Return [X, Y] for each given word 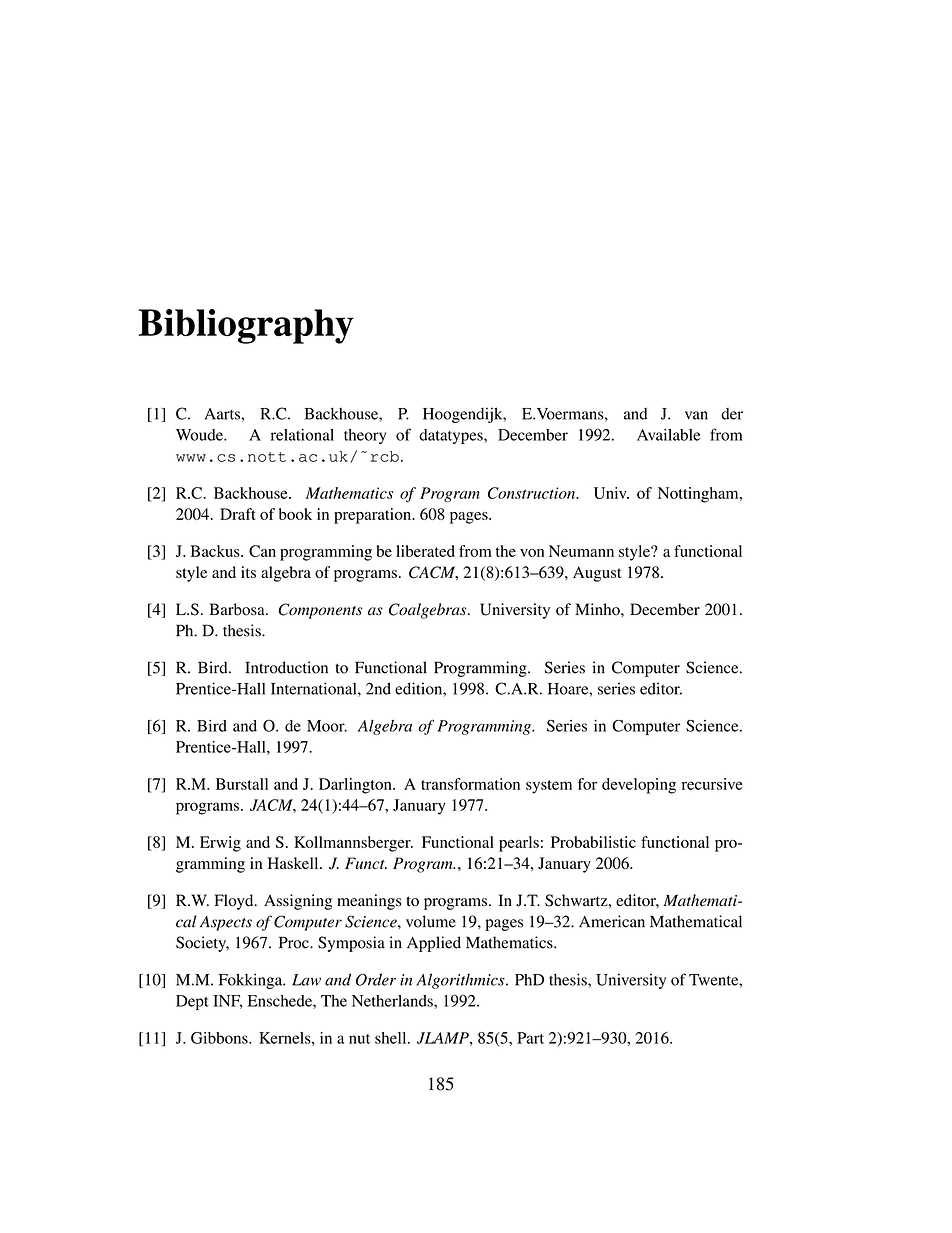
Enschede [281, 1001]
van [696, 415]
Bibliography [246, 326]
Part [530, 1038]
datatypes [452, 436]
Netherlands [393, 1001]
